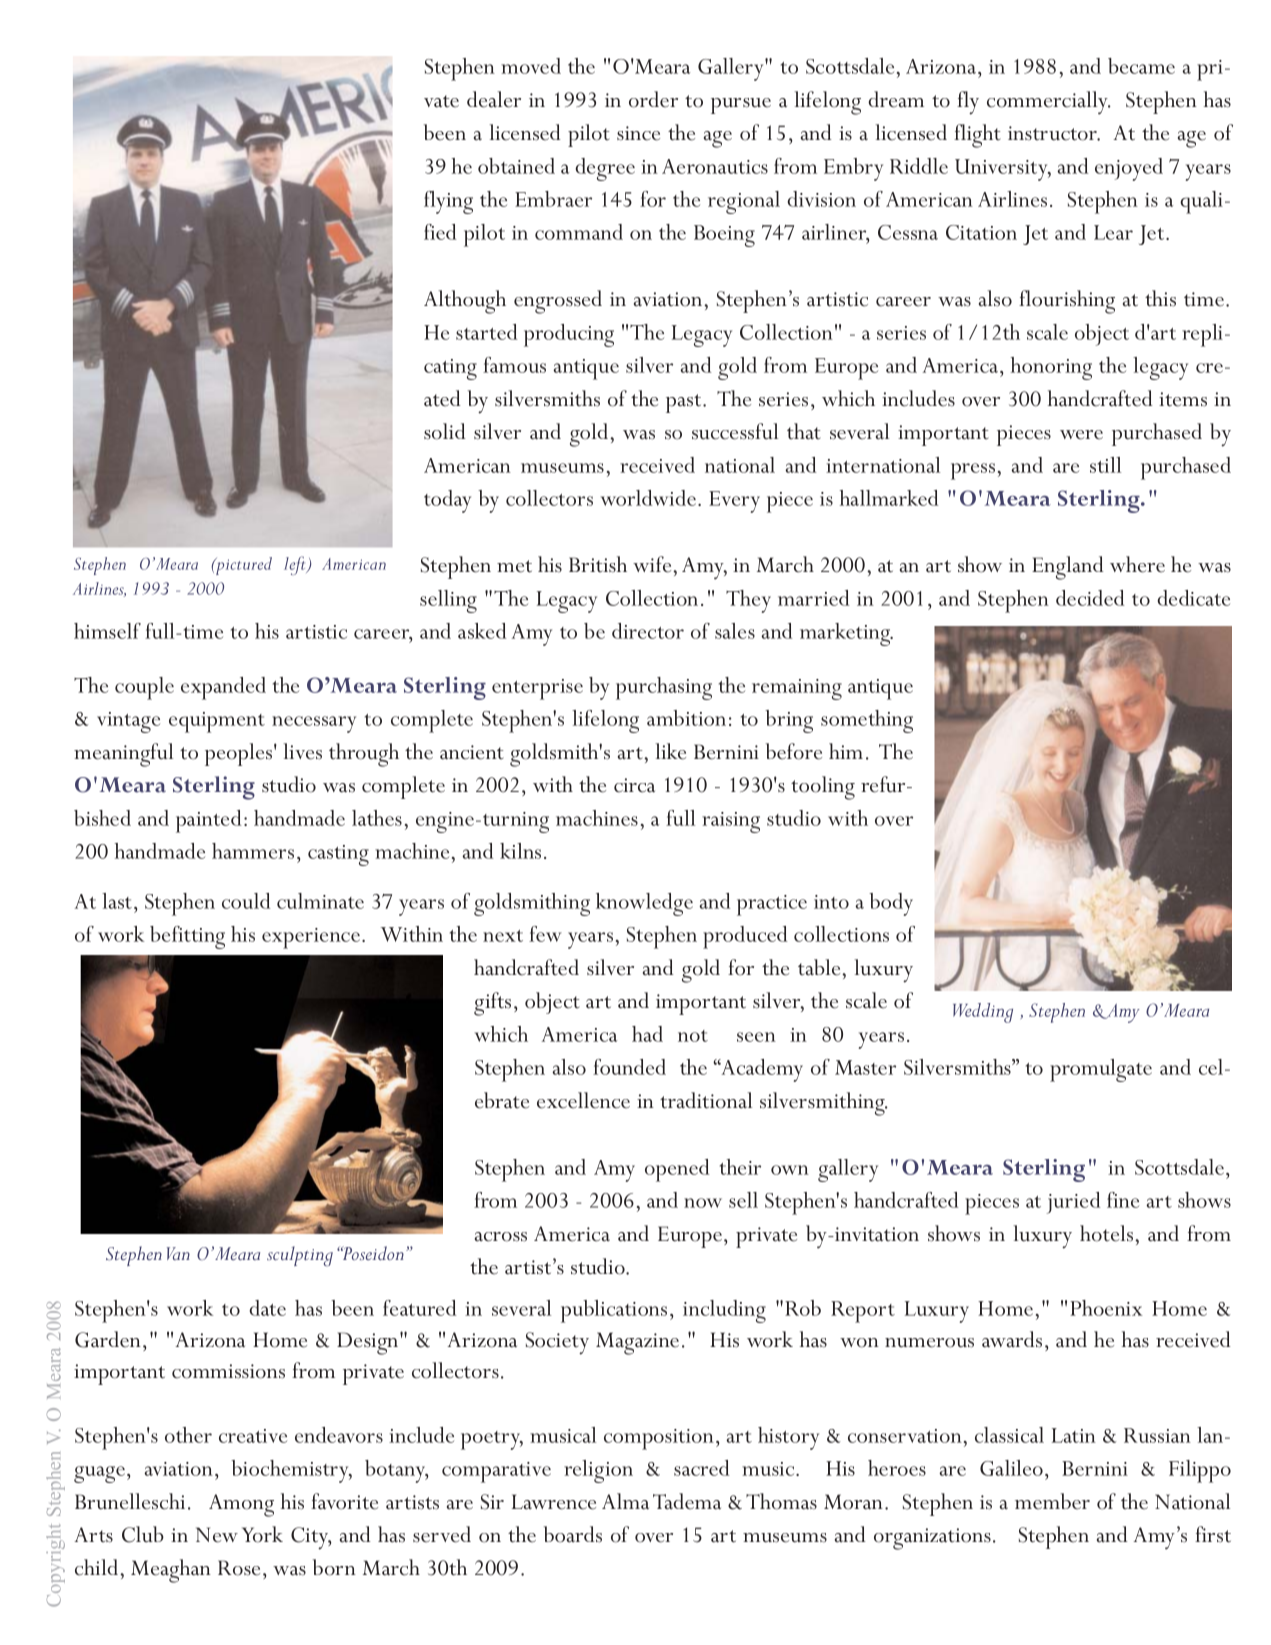 The width and height of the screenshot is (1271, 1645). Describe the element at coordinates (1052, 1501) in the screenshot. I see `member` at that location.
